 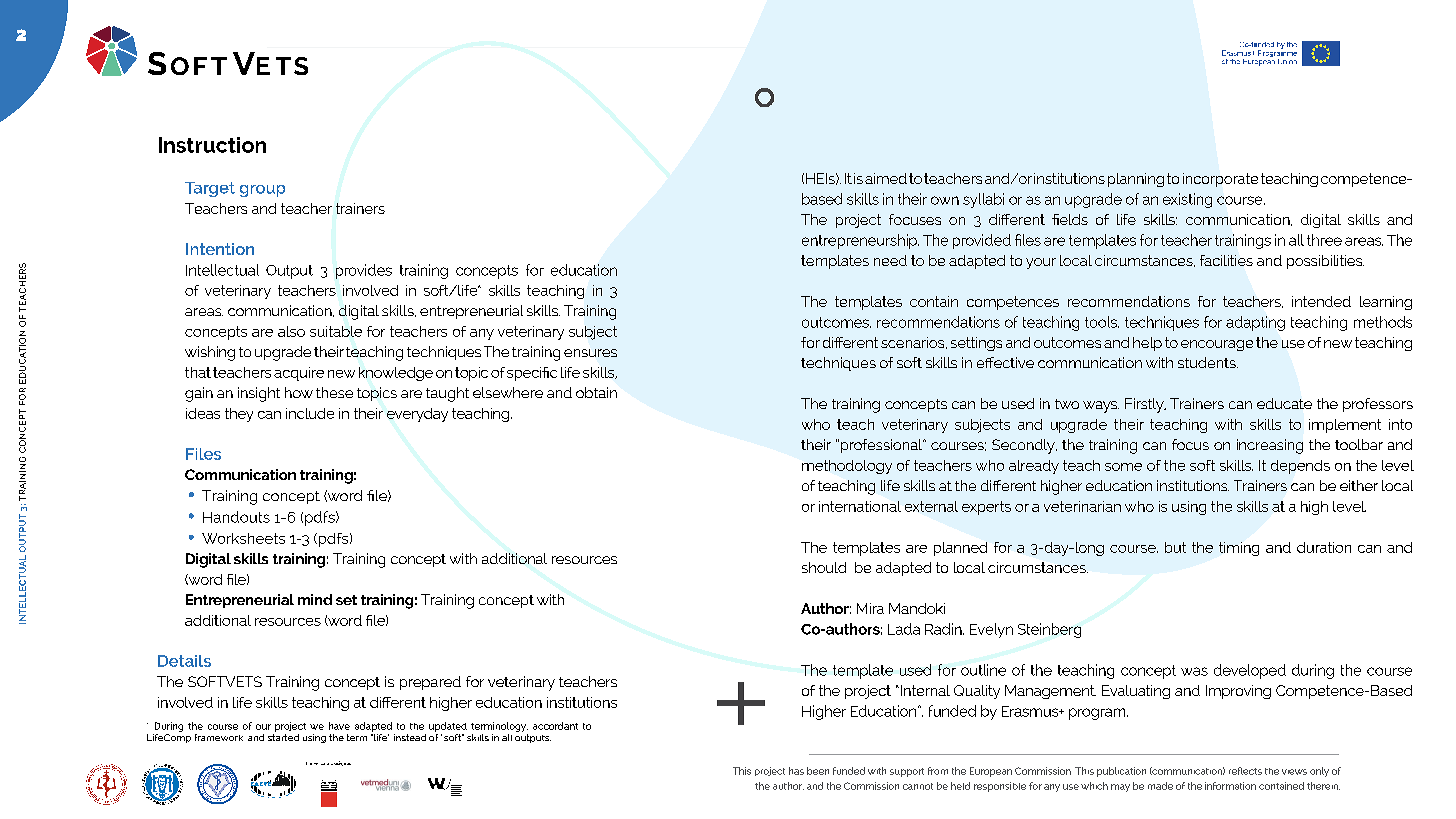 I want to click on instead, so click(x=410, y=737).
